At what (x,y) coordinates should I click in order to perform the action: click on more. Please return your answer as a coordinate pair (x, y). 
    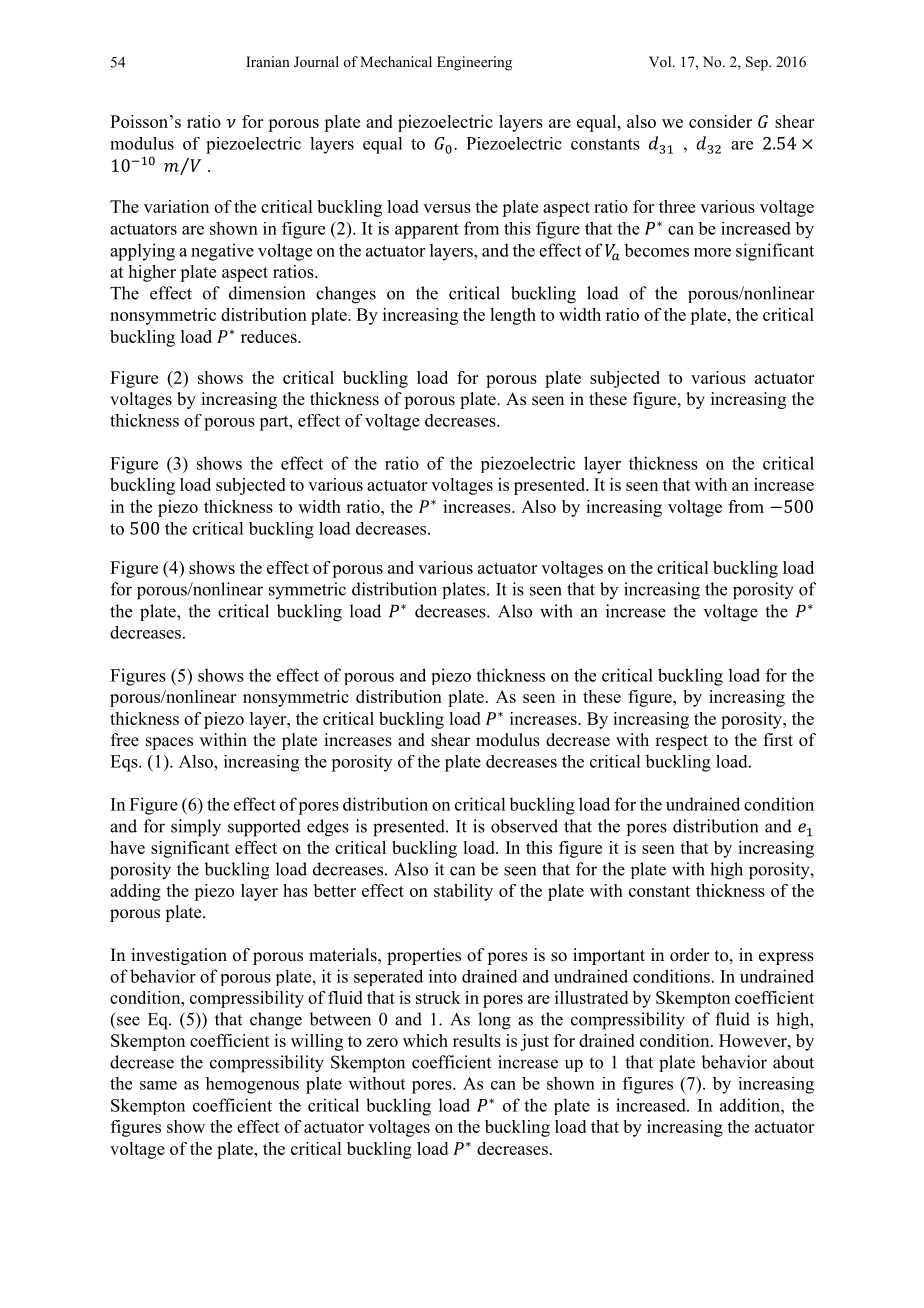
    Looking at the image, I should click on (712, 252).
